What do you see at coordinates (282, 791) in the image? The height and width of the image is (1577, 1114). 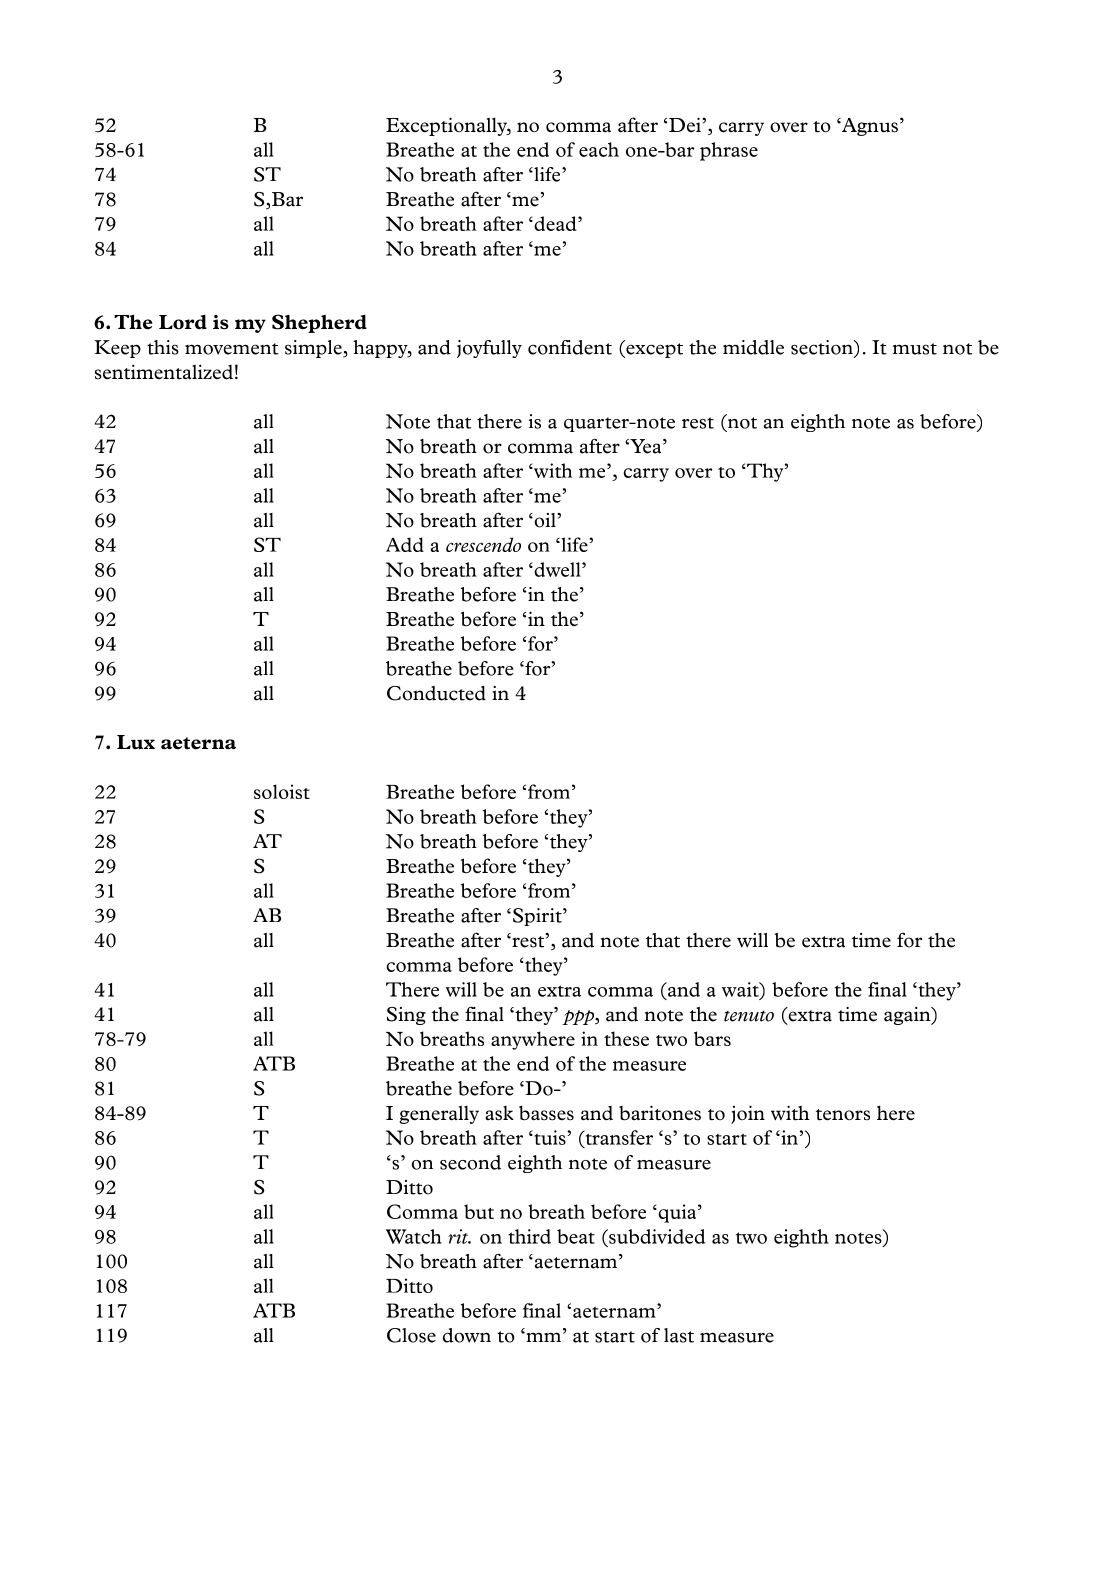 I see `soloist` at bounding box center [282, 791].
